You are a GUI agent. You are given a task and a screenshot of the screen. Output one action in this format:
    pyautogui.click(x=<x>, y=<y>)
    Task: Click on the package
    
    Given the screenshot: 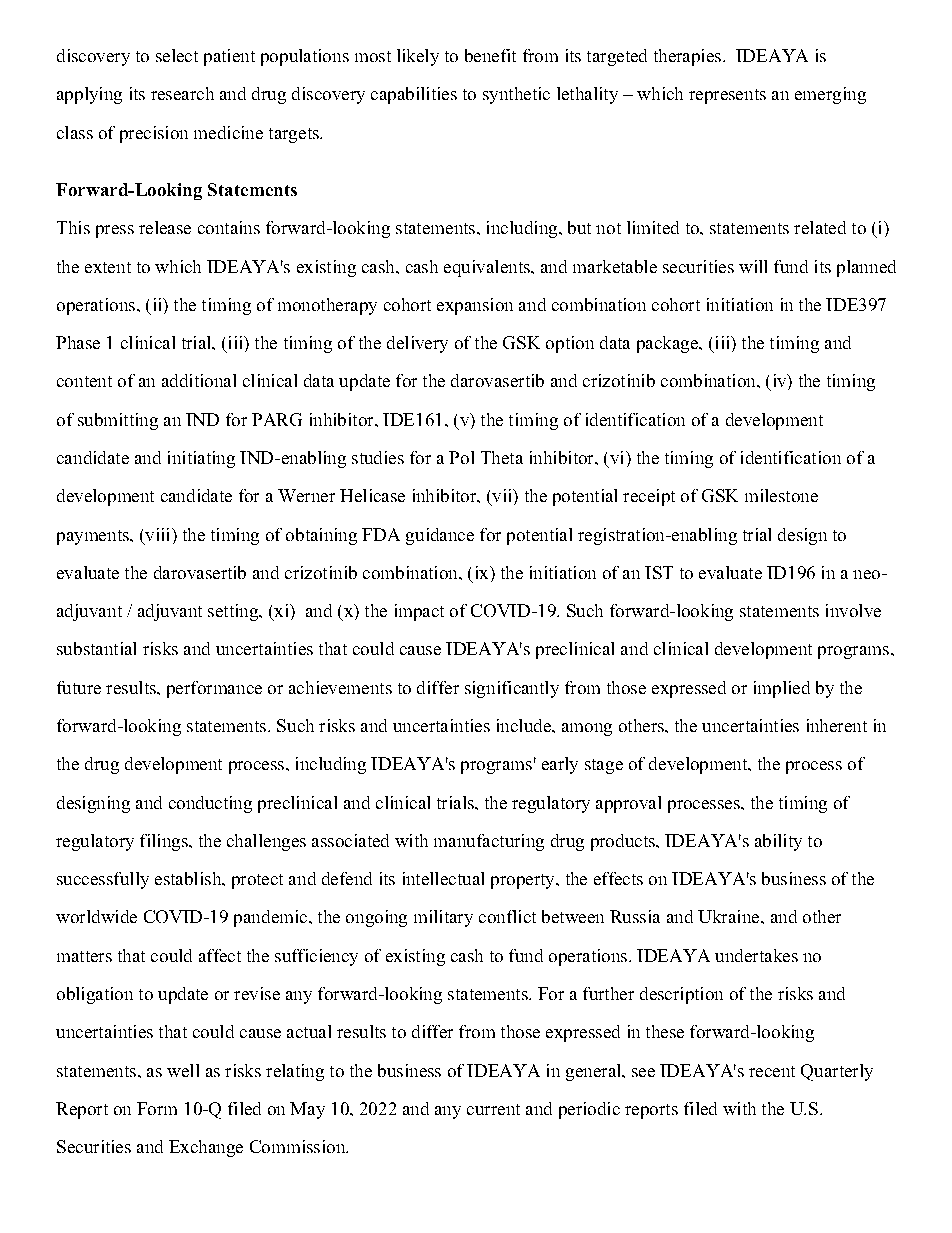 What is the action you would take?
    pyautogui.click(x=668, y=344)
